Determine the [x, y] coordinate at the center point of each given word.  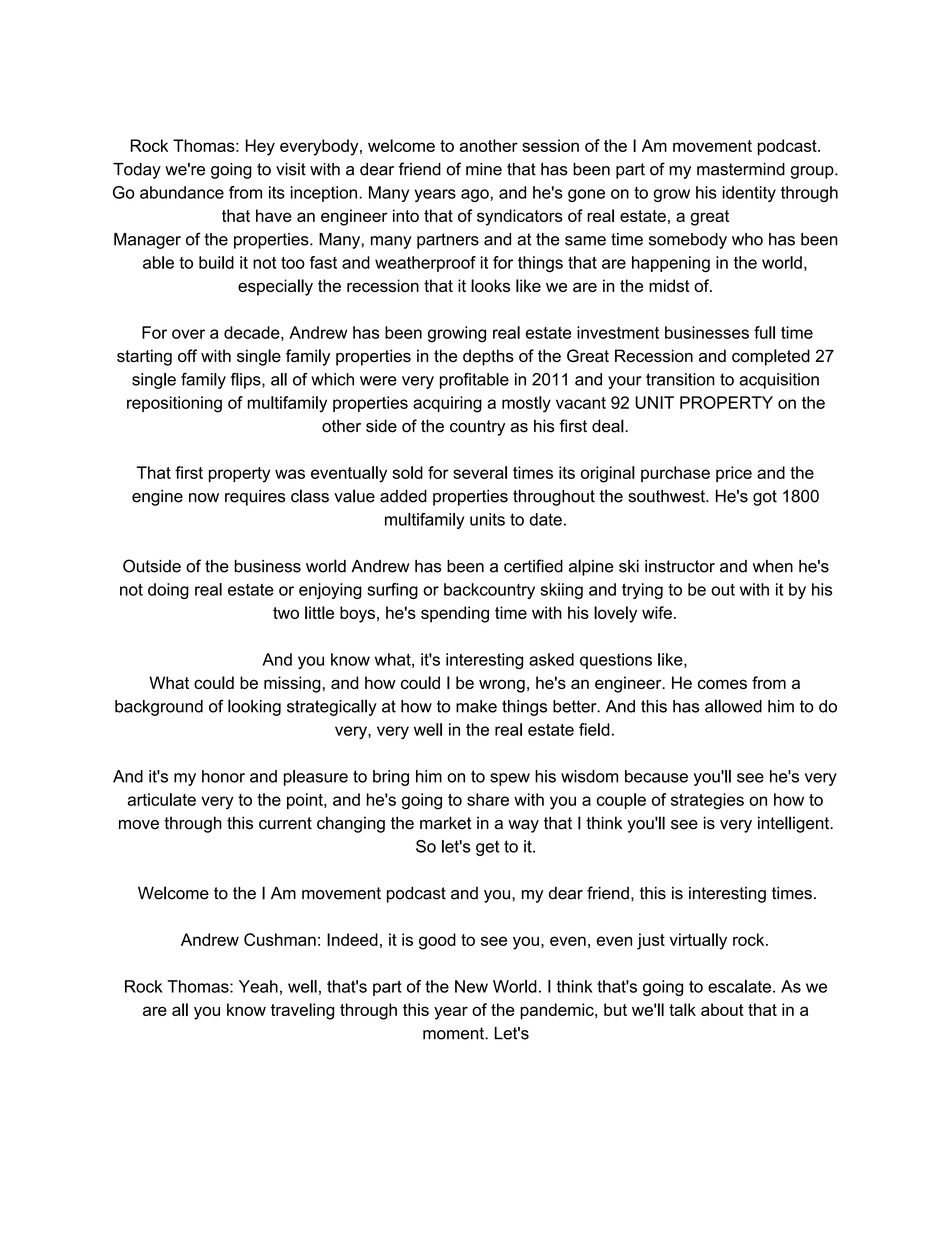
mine [484, 169]
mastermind [741, 169]
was [290, 474]
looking [254, 707]
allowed [733, 706]
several [480, 472]
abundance [182, 192]
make [476, 706]
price [734, 474]
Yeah [258, 986]
